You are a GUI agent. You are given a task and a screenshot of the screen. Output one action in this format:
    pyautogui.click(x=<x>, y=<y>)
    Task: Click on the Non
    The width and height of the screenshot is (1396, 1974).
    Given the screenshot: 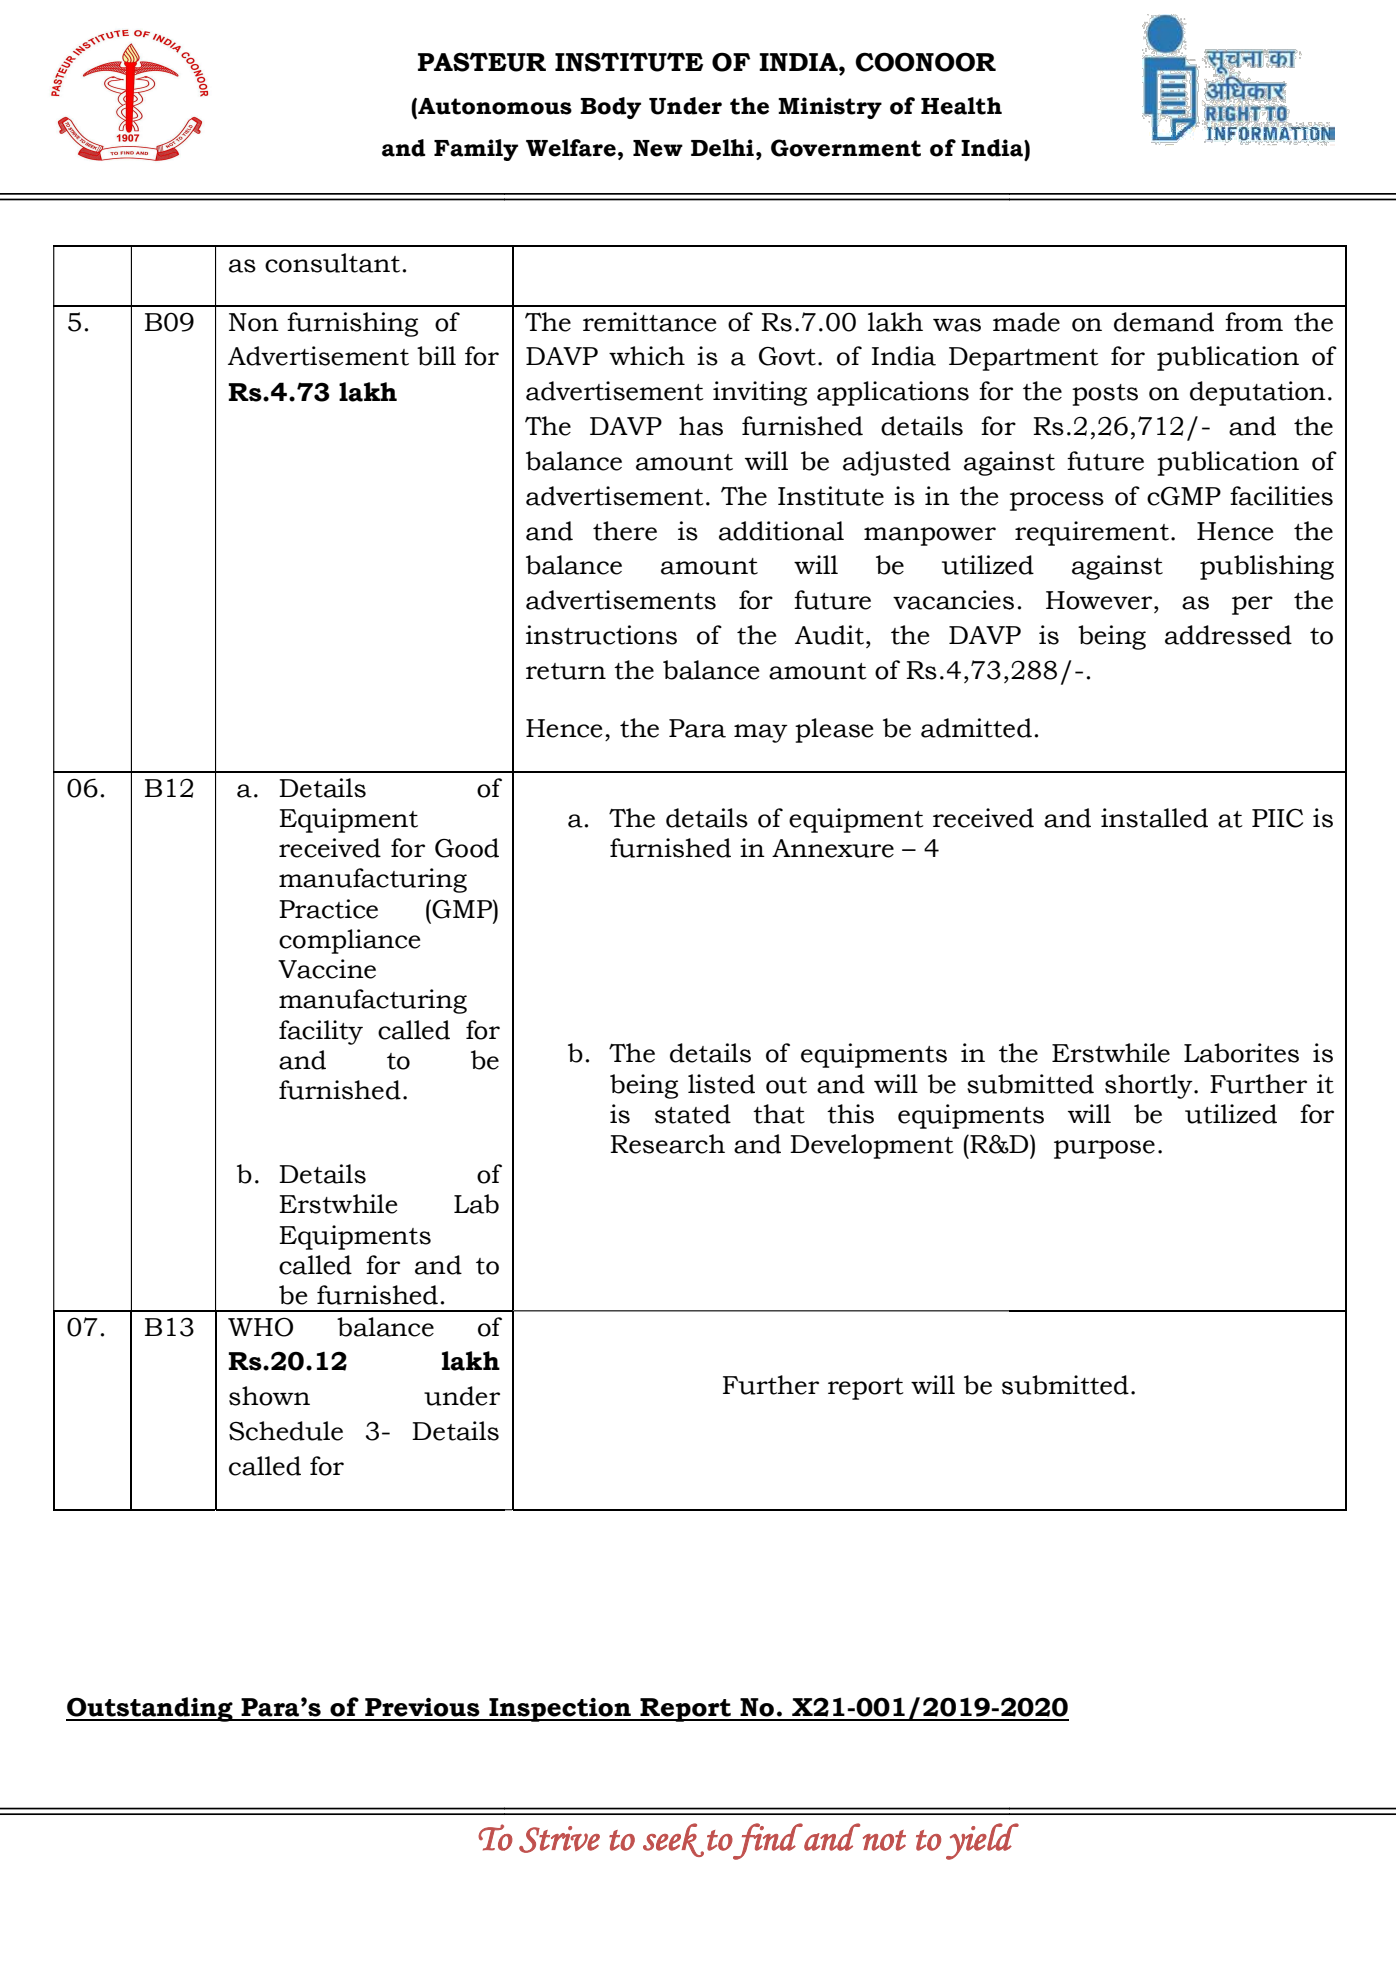 What is the action you would take?
    pyautogui.click(x=254, y=322)
